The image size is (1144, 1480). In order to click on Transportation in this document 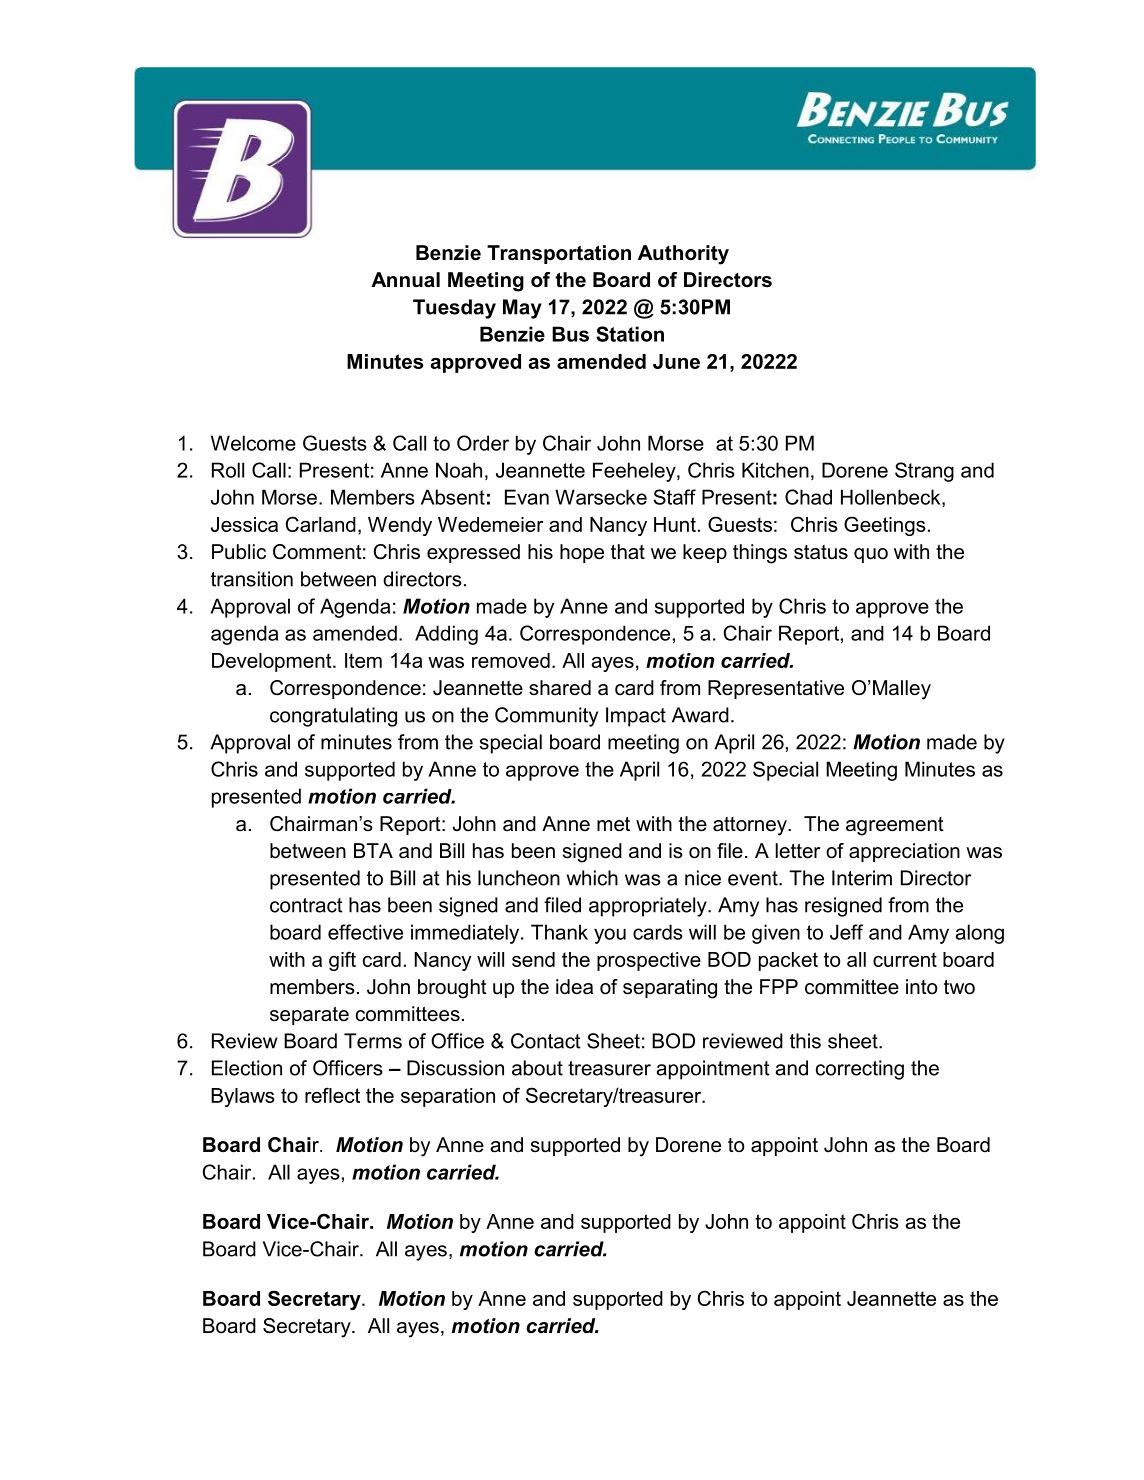, I will do `click(559, 254)`.
